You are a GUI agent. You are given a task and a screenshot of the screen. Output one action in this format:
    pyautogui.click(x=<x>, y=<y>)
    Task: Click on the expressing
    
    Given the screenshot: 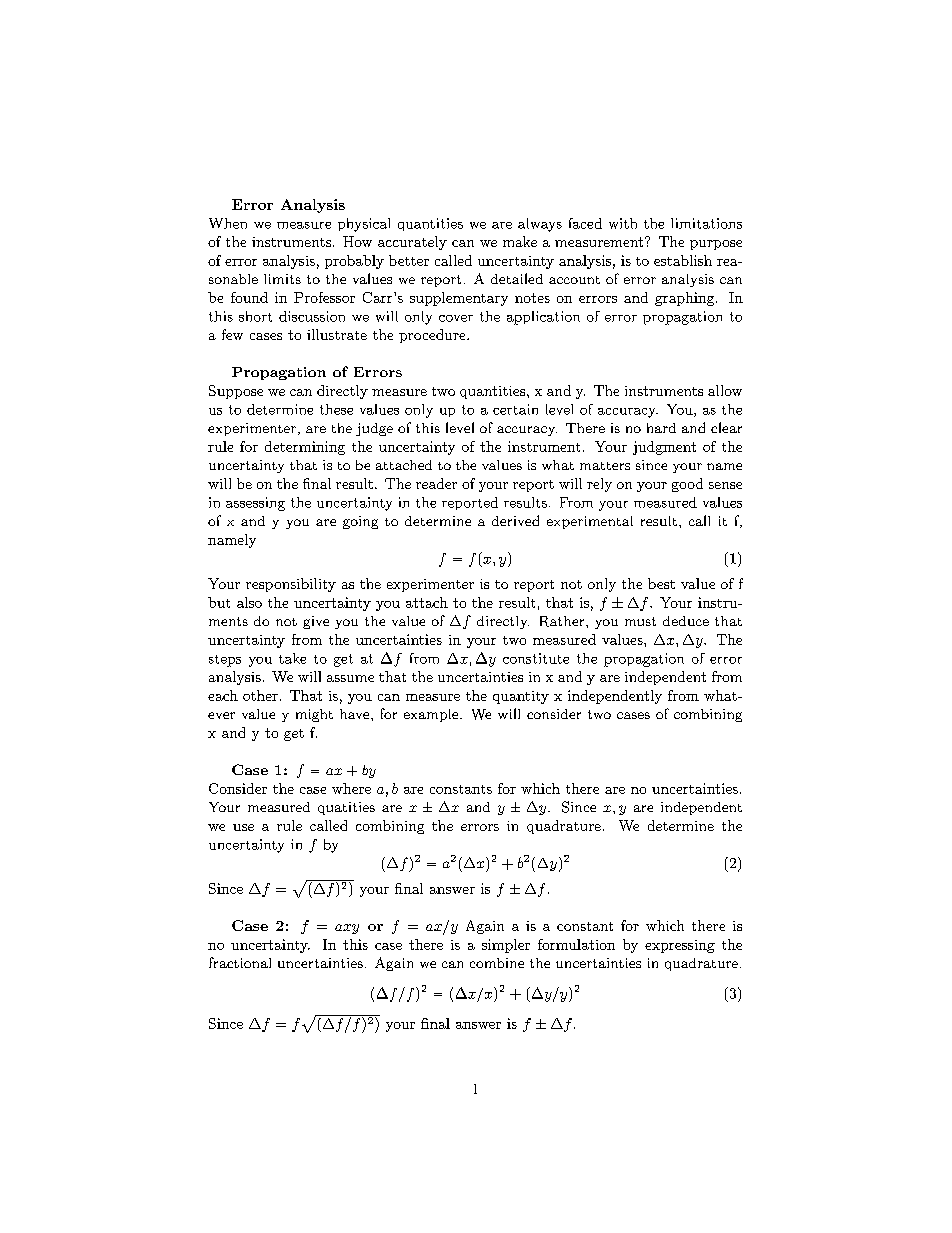 What is the action you would take?
    pyautogui.click(x=680, y=946)
